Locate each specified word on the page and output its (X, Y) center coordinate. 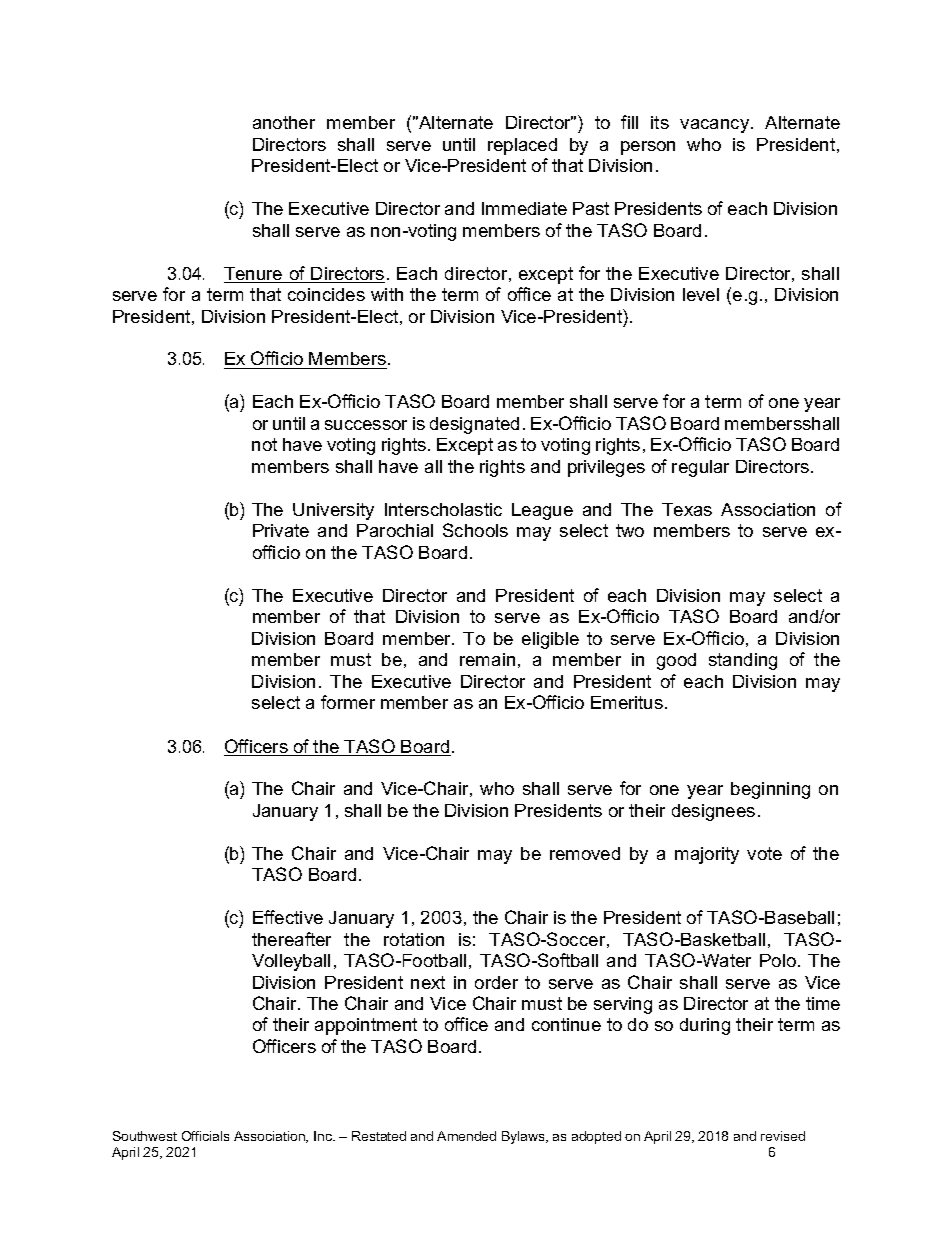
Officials (205, 1136)
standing (743, 661)
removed (585, 853)
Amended (466, 1136)
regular (700, 468)
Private (281, 530)
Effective (288, 917)
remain (487, 659)
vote (764, 853)
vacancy (716, 126)
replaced (522, 146)
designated (474, 425)
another (284, 122)
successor (366, 425)
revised (783, 1136)
